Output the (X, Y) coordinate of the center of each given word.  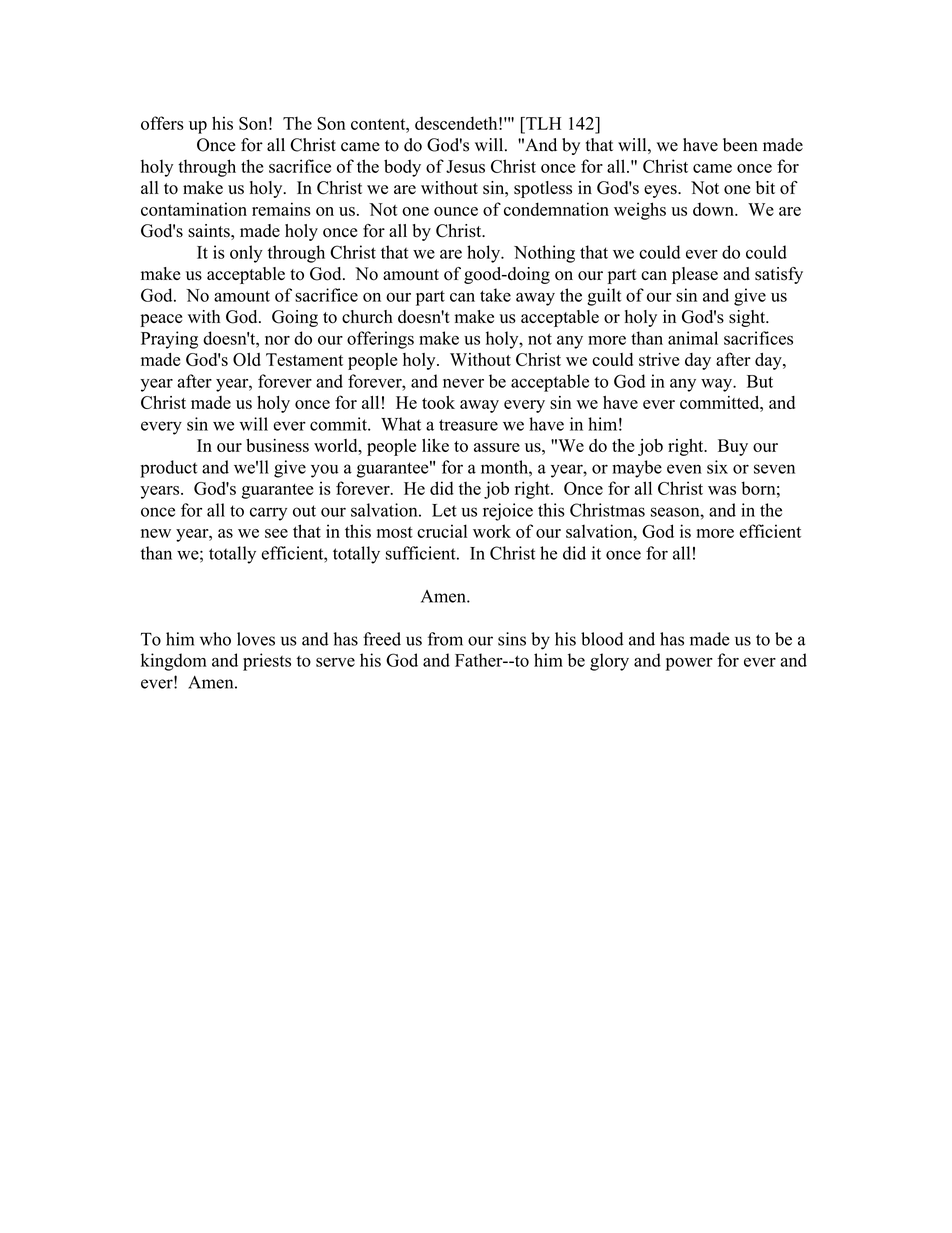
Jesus (465, 166)
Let (444, 510)
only (246, 254)
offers (162, 123)
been (740, 145)
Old (247, 359)
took (438, 402)
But (760, 381)
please (695, 275)
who (215, 639)
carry (268, 514)
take (495, 295)
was (722, 490)
